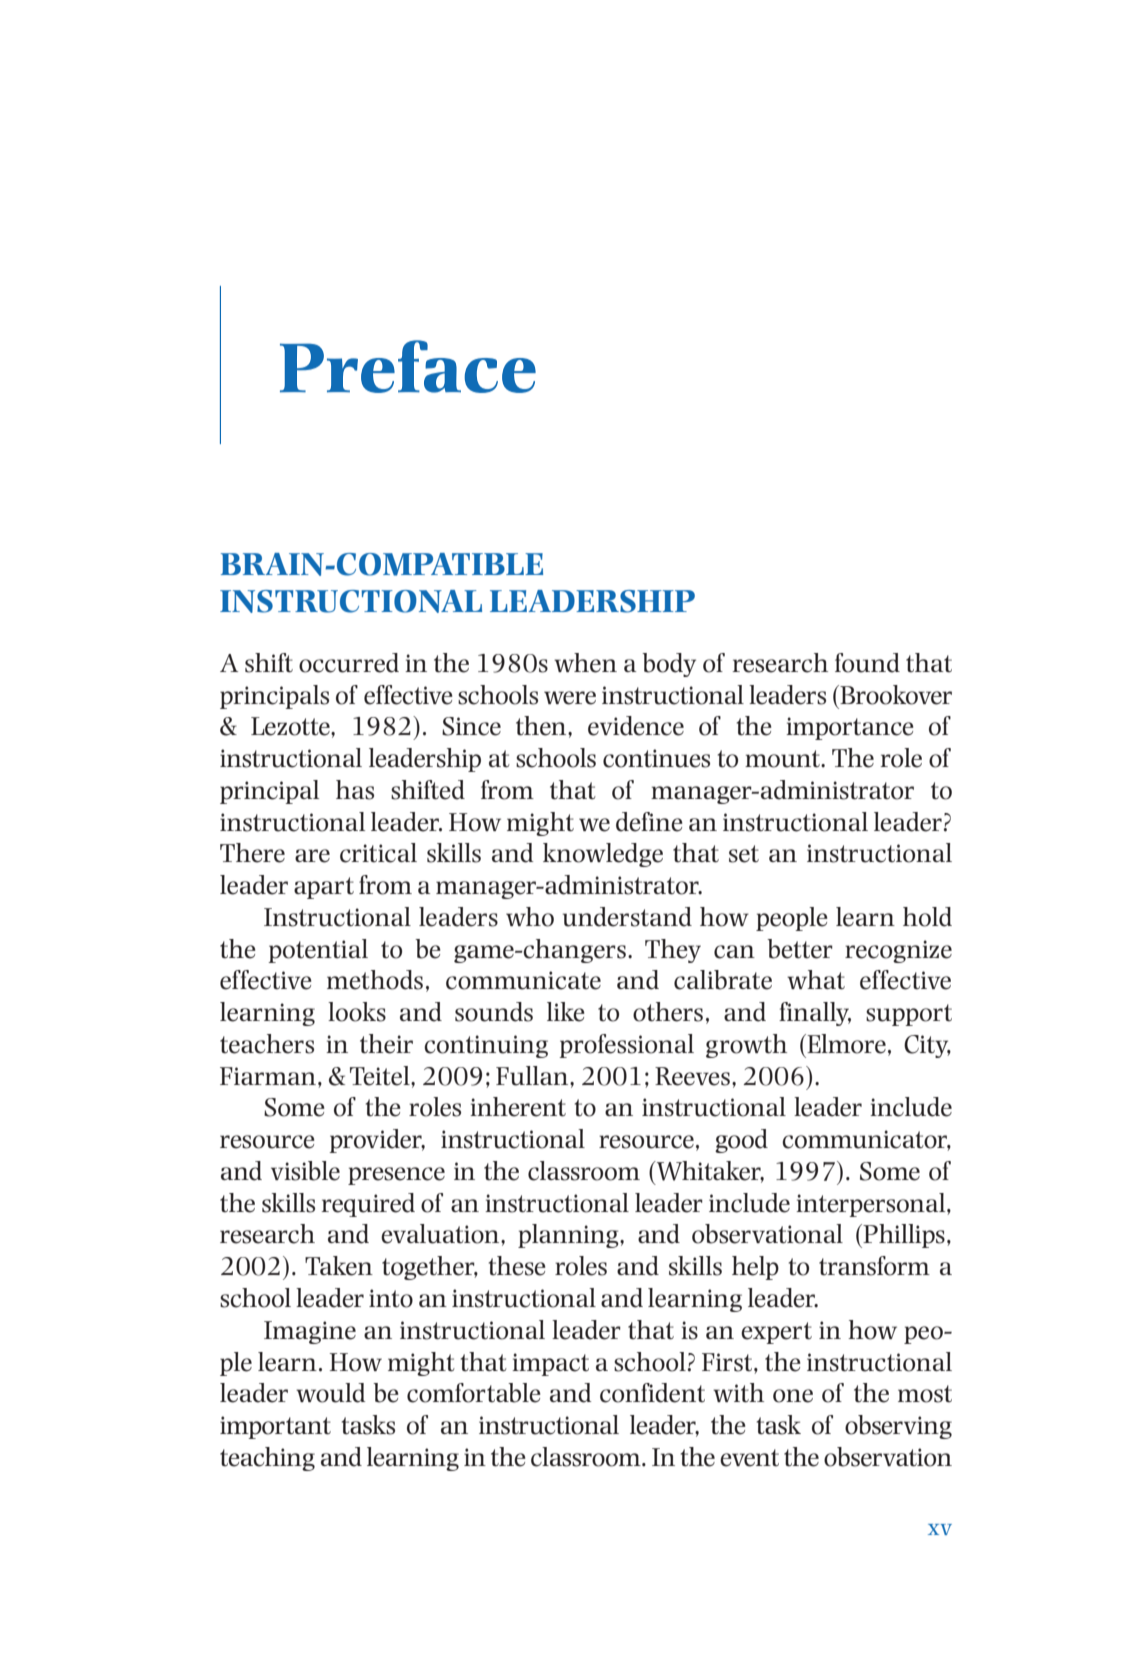 This screenshot has width=1143, height=1671. What do you see at coordinates (850, 728) in the screenshot?
I see `importance` at bounding box center [850, 728].
